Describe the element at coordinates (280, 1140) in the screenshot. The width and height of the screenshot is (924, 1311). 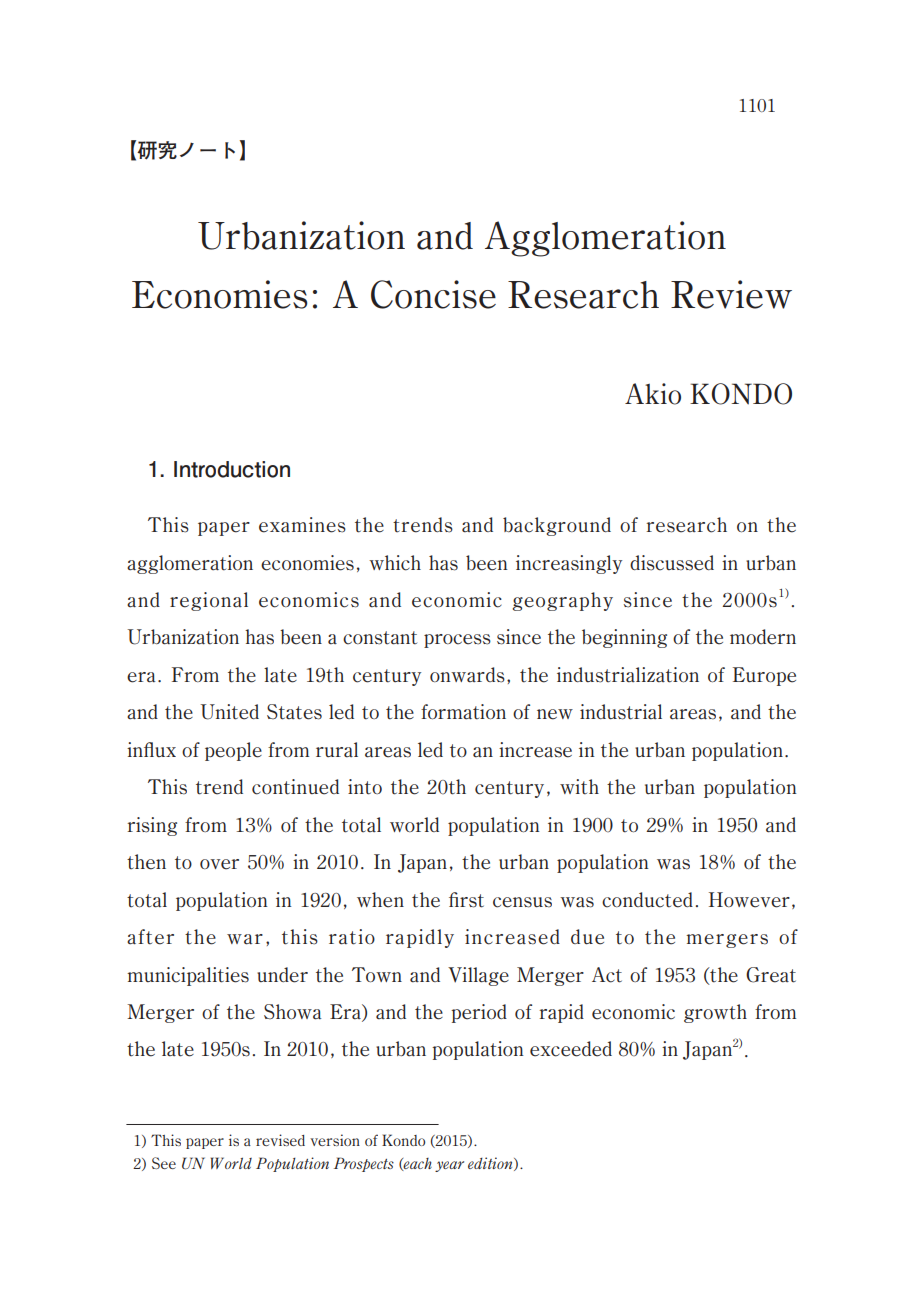
I see `revised` at that location.
